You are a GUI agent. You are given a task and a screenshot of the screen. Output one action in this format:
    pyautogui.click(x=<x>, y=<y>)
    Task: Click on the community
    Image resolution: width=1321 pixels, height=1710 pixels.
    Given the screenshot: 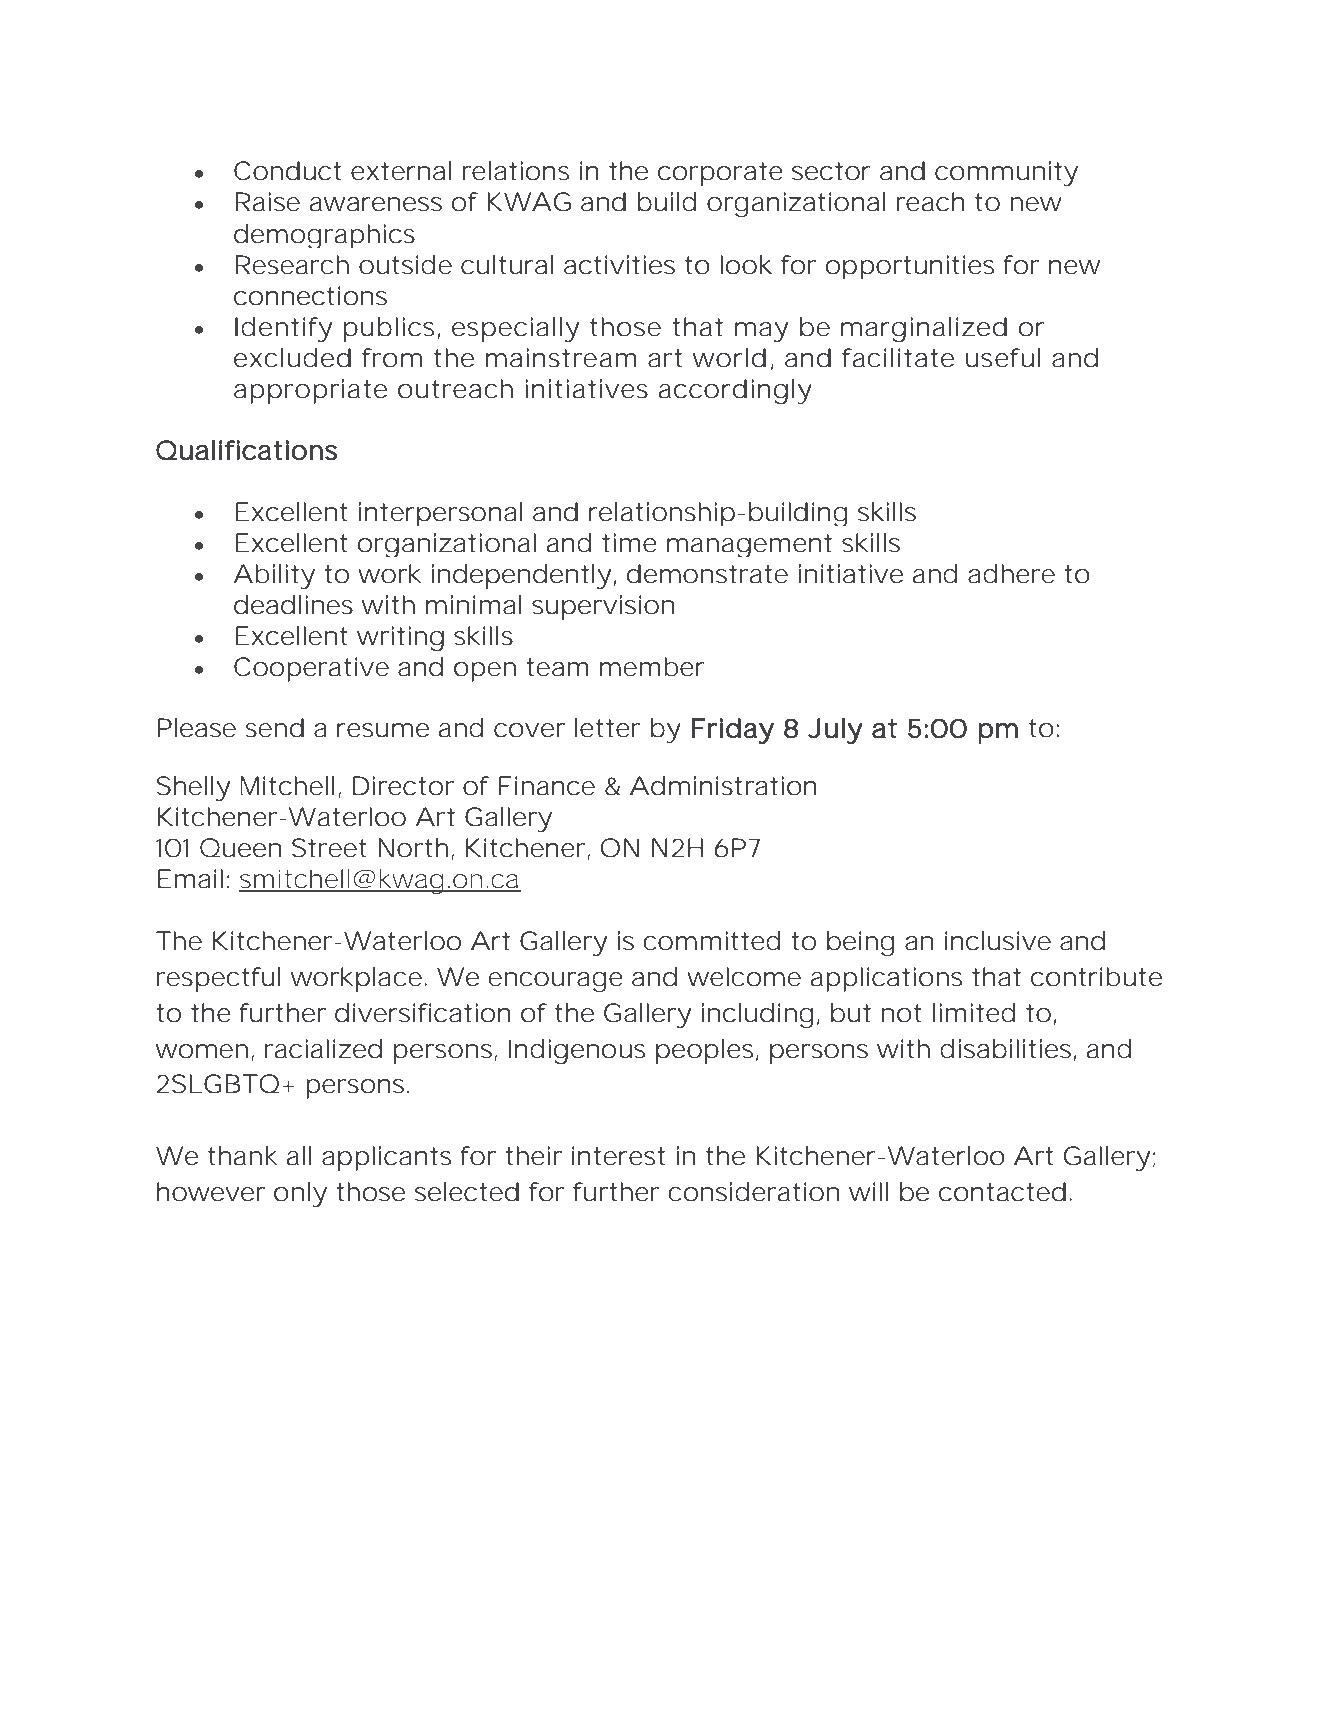 What is the action you would take?
    pyautogui.click(x=1006, y=173)
